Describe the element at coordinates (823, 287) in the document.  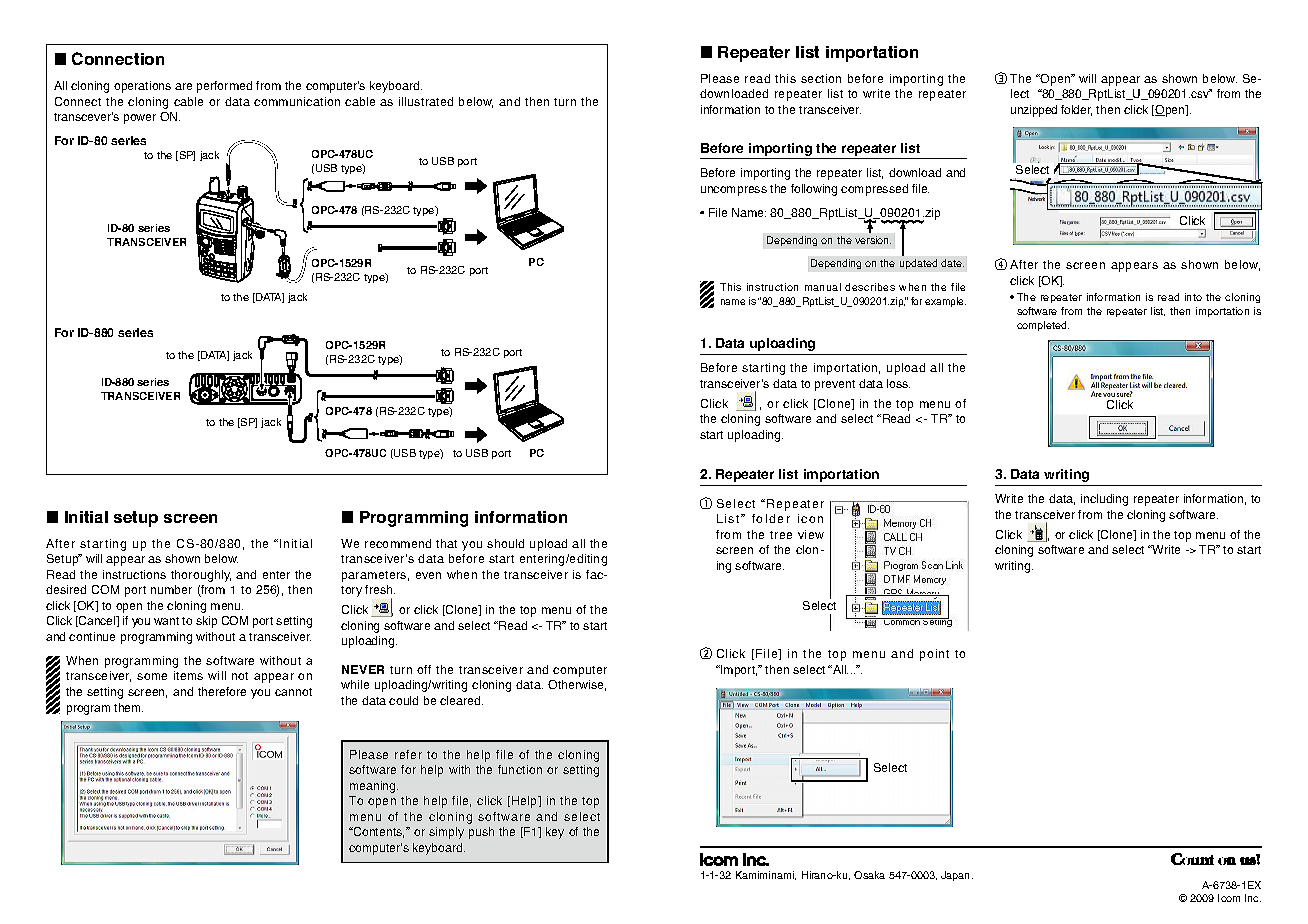
I see `manual` at that location.
